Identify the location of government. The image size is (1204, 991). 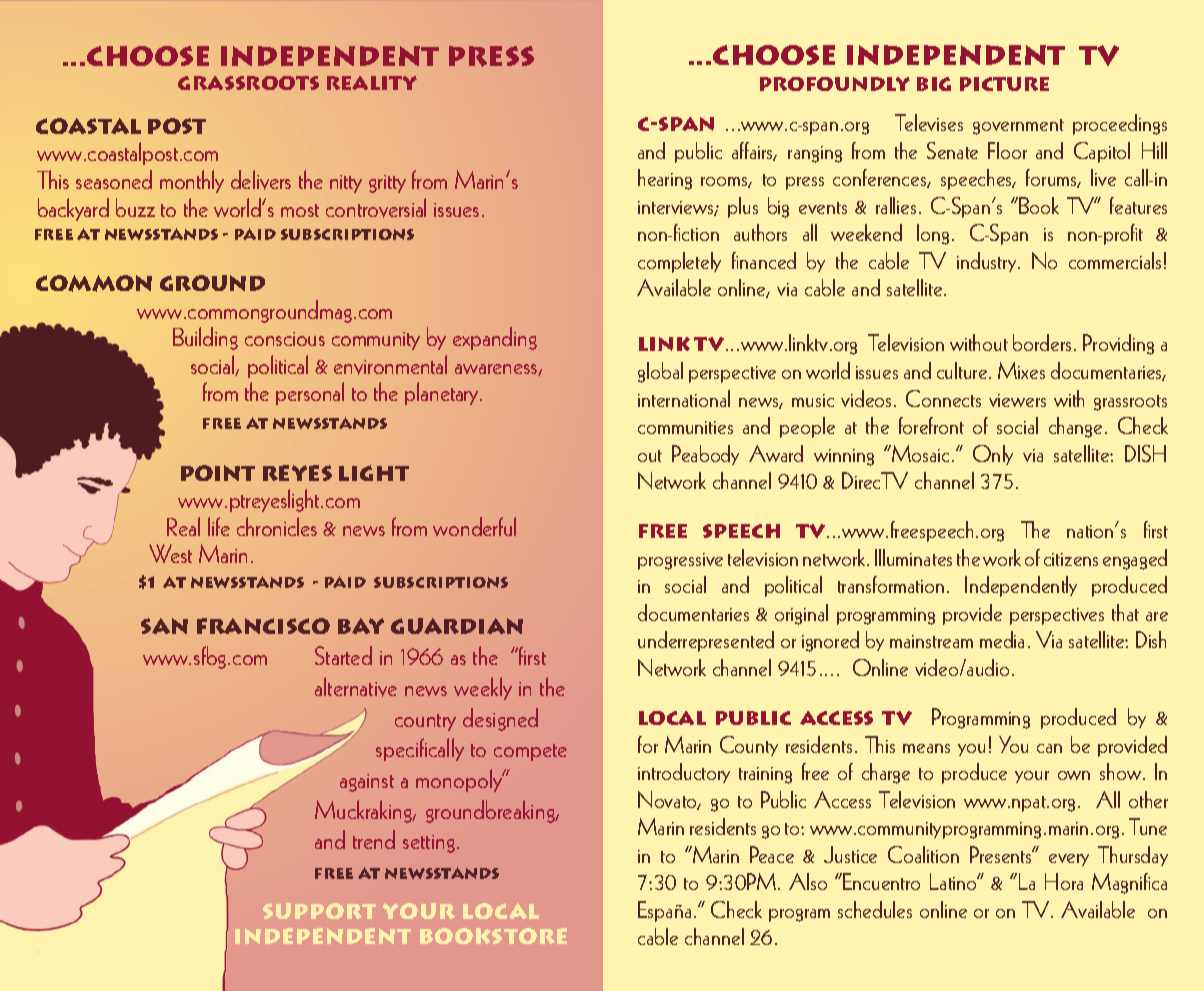
(1018, 127).
